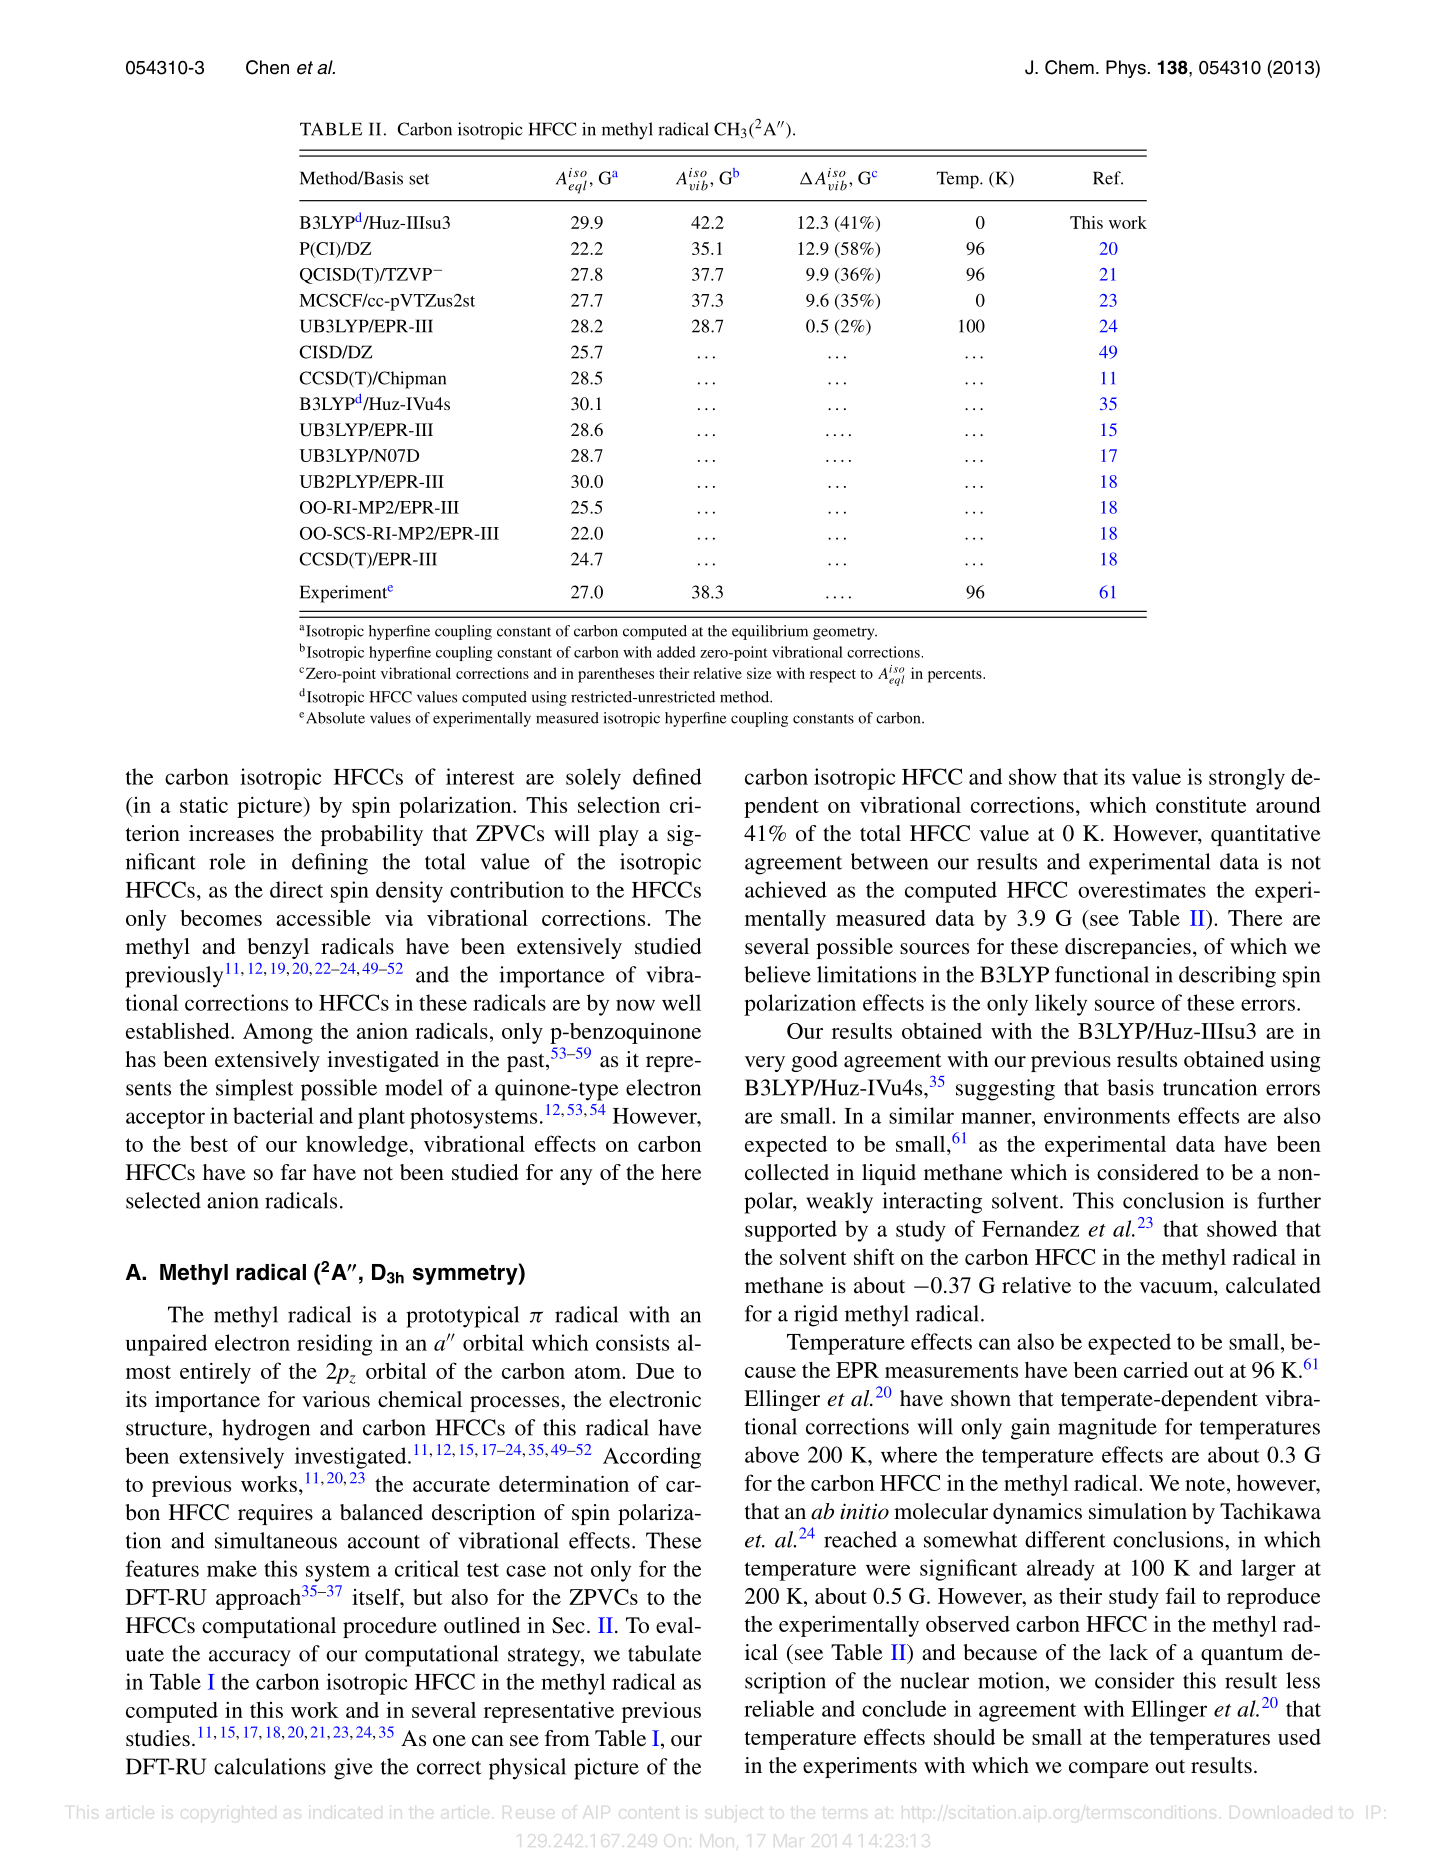  Describe the element at coordinates (250, 1658) in the screenshot. I see `accuracy` at that location.
